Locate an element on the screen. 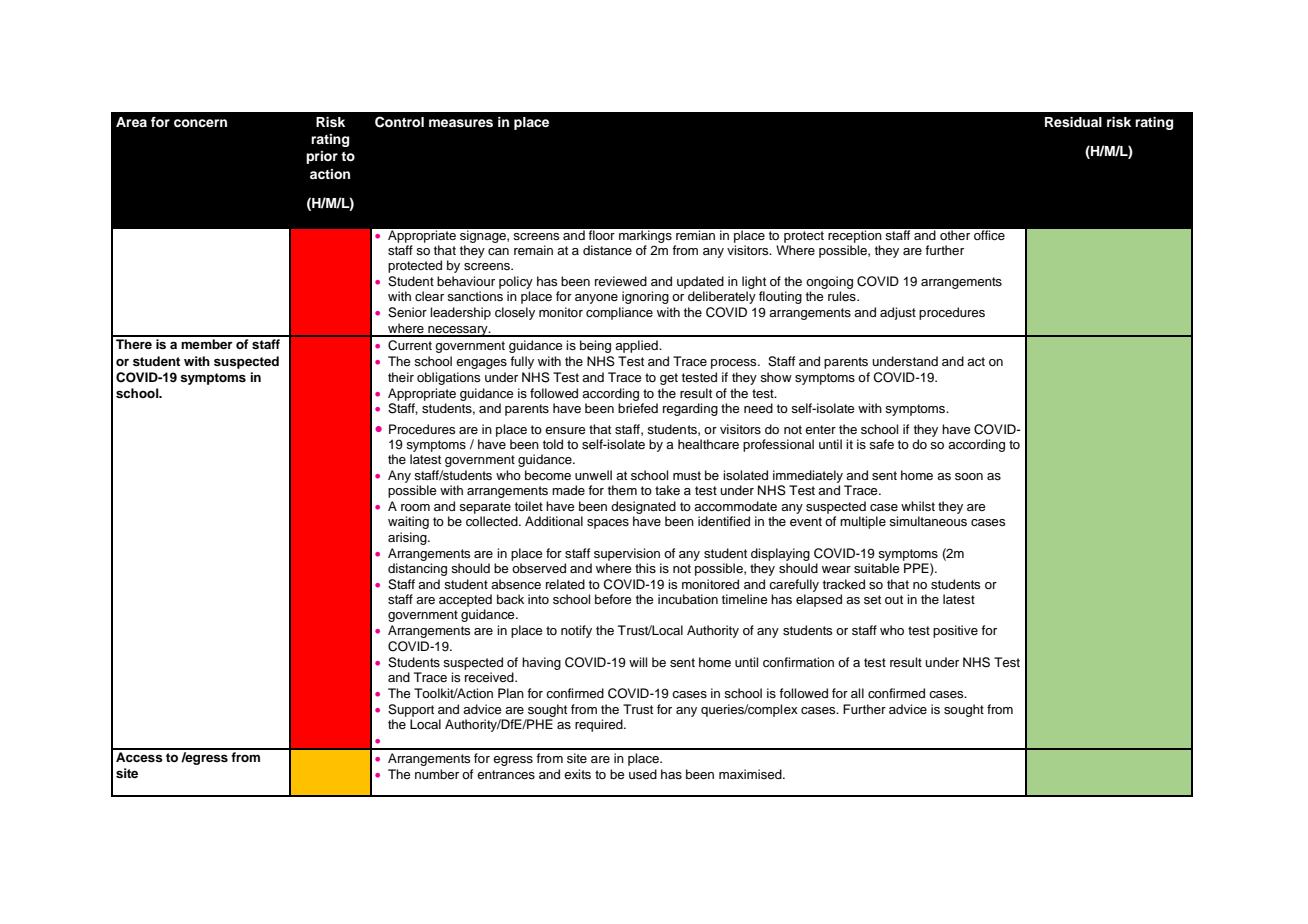 Image resolution: width=1308 pixels, height=924 pixels. measures is located at coordinates (461, 123).
